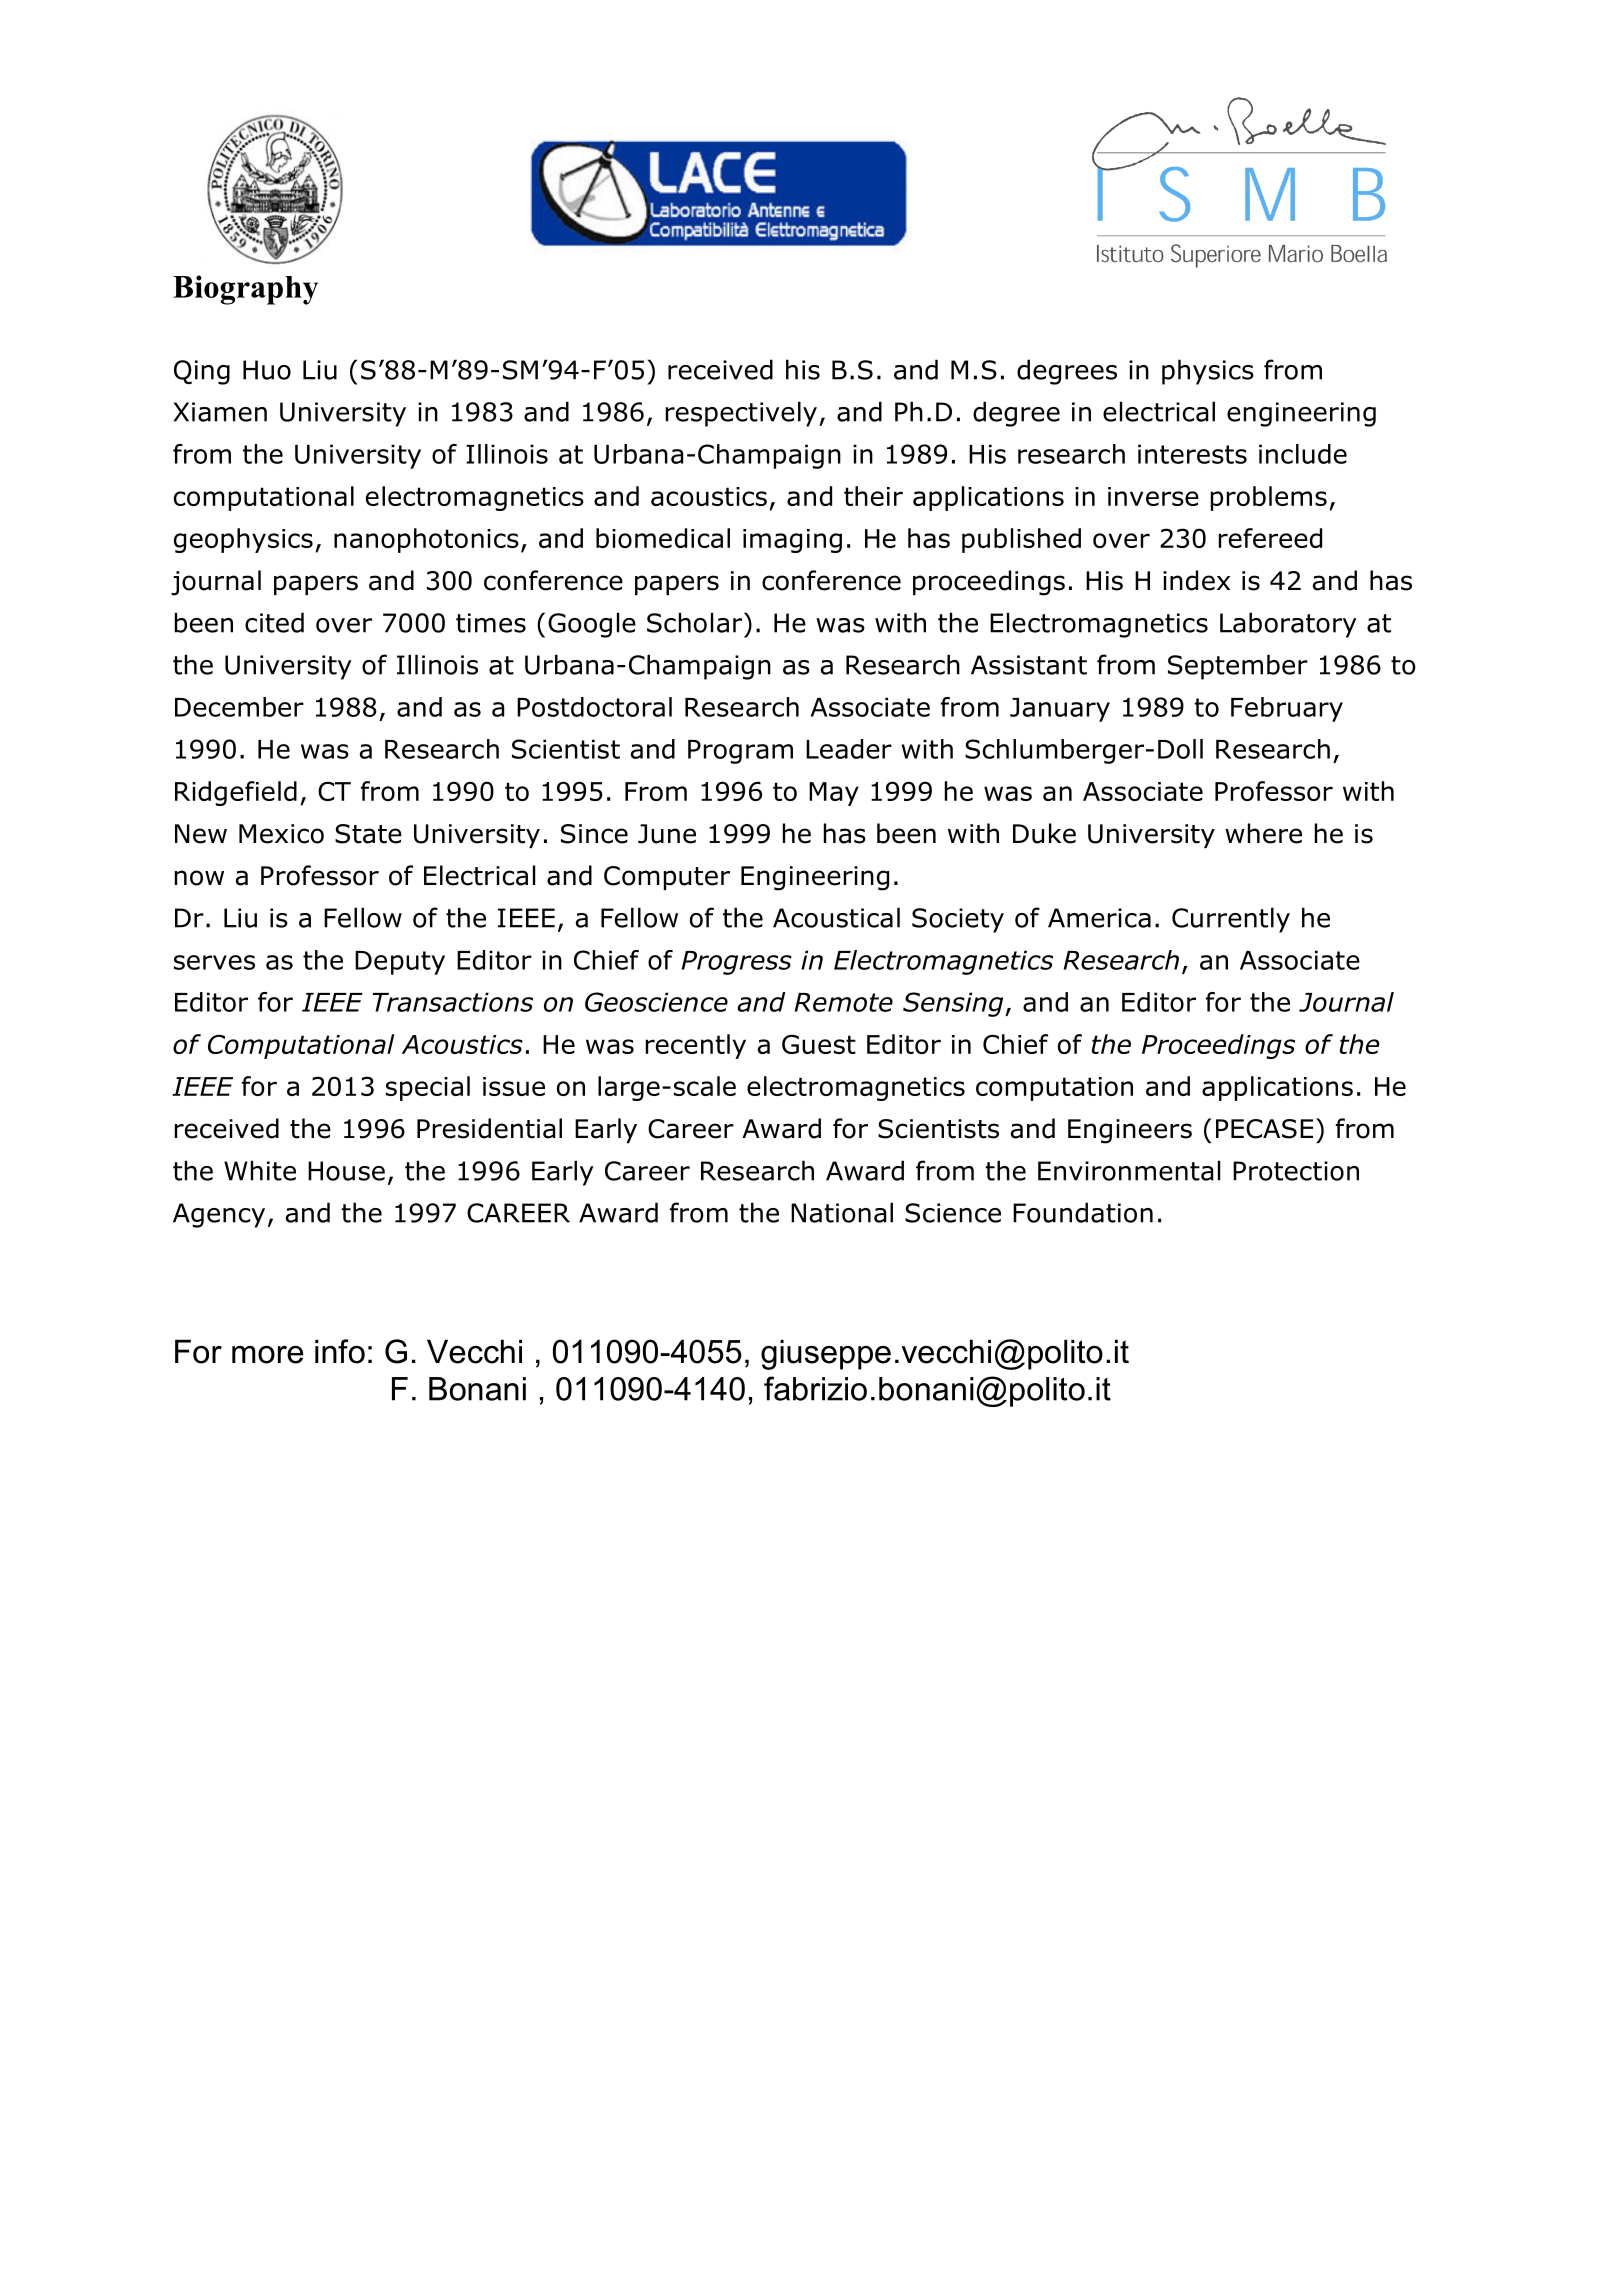 This page has width=1609, height=2275. What do you see at coordinates (1083, 1212) in the page?
I see `Foundation` at bounding box center [1083, 1212].
